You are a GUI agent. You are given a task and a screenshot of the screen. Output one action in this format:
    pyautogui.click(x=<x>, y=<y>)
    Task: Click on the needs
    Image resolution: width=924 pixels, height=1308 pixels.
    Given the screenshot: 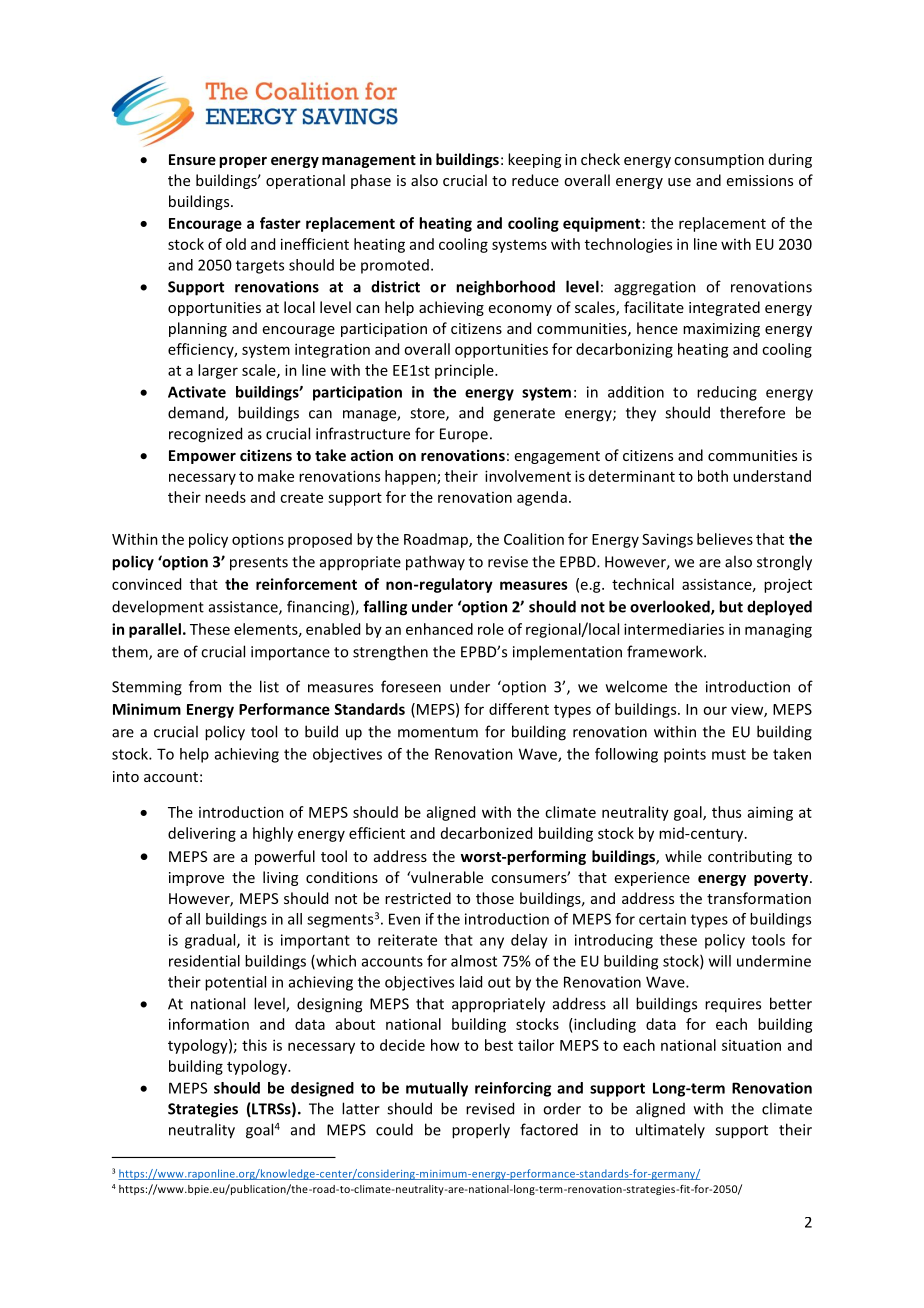 What is the action you would take?
    pyautogui.click(x=225, y=497)
